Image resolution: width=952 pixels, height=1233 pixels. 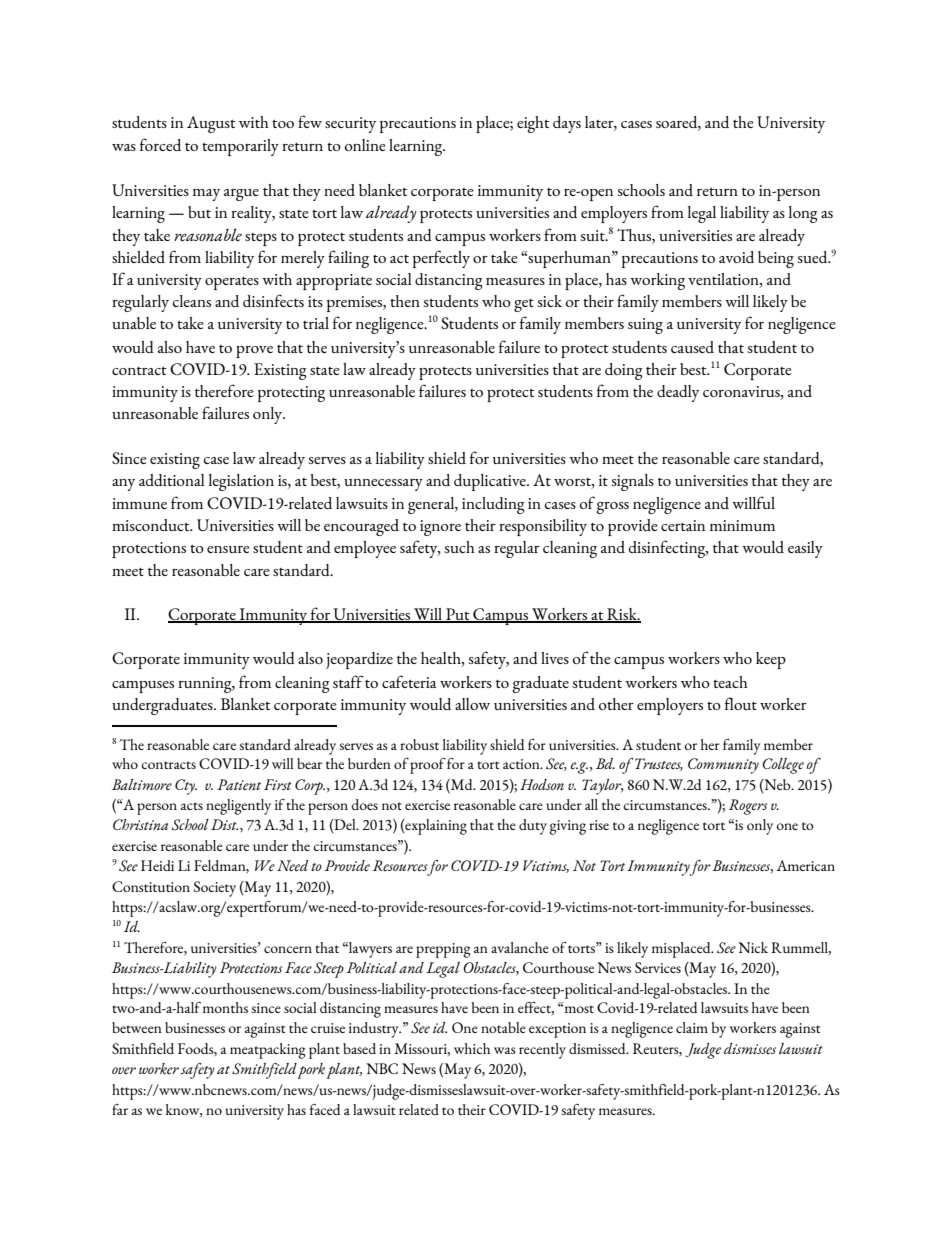 I want to click on ensure, so click(x=228, y=549).
